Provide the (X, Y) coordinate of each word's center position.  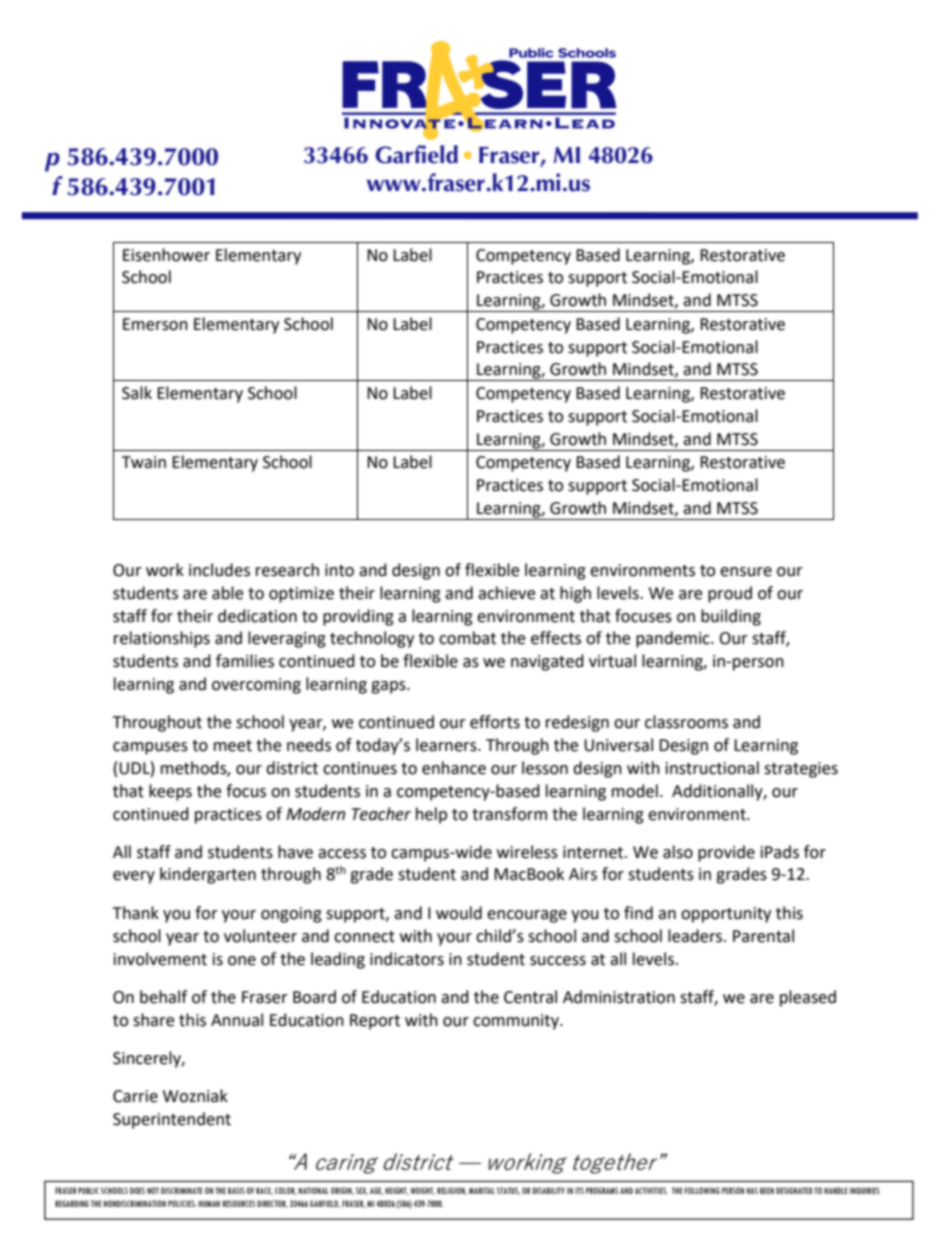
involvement (160, 959)
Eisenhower (166, 255)
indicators (407, 959)
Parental (763, 936)
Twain (144, 462)
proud (730, 594)
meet (233, 746)
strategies (801, 770)
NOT (153, 1190)
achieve (506, 593)
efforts (495, 722)
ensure (746, 572)
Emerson (155, 324)
